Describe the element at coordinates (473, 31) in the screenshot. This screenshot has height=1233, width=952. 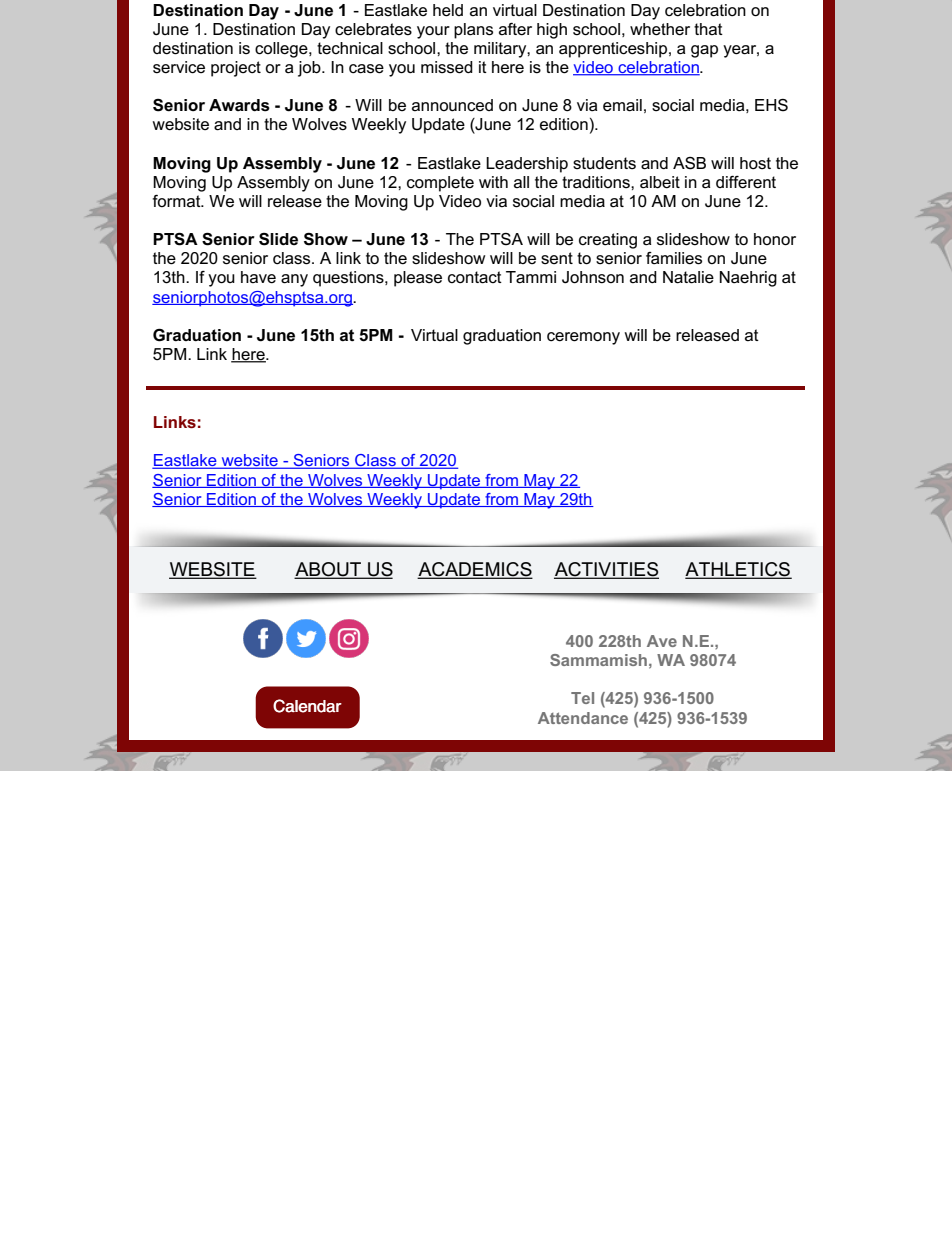
I see `plans` at that location.
